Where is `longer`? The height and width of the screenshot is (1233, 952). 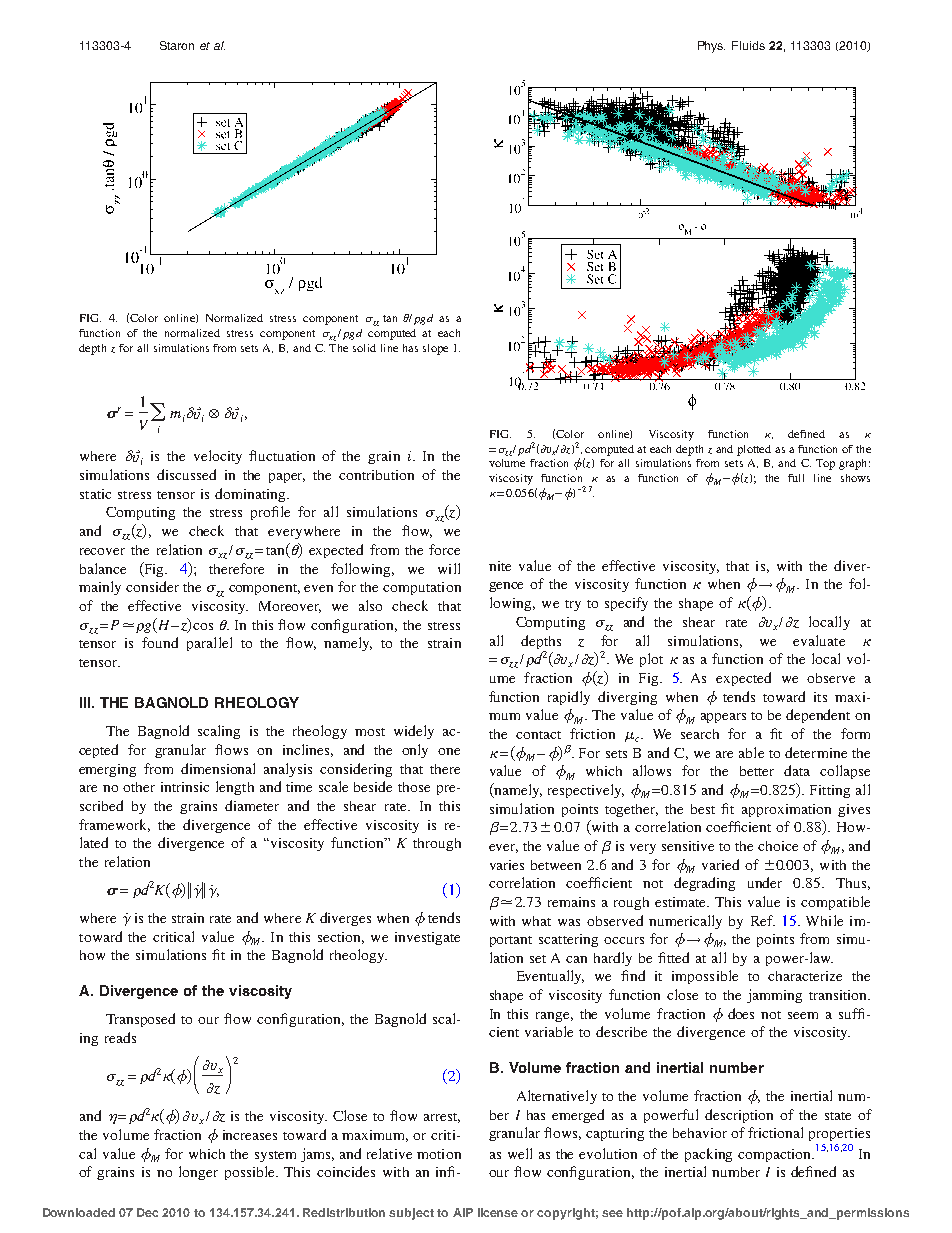 longer is located at coordinates (198, 1173).
